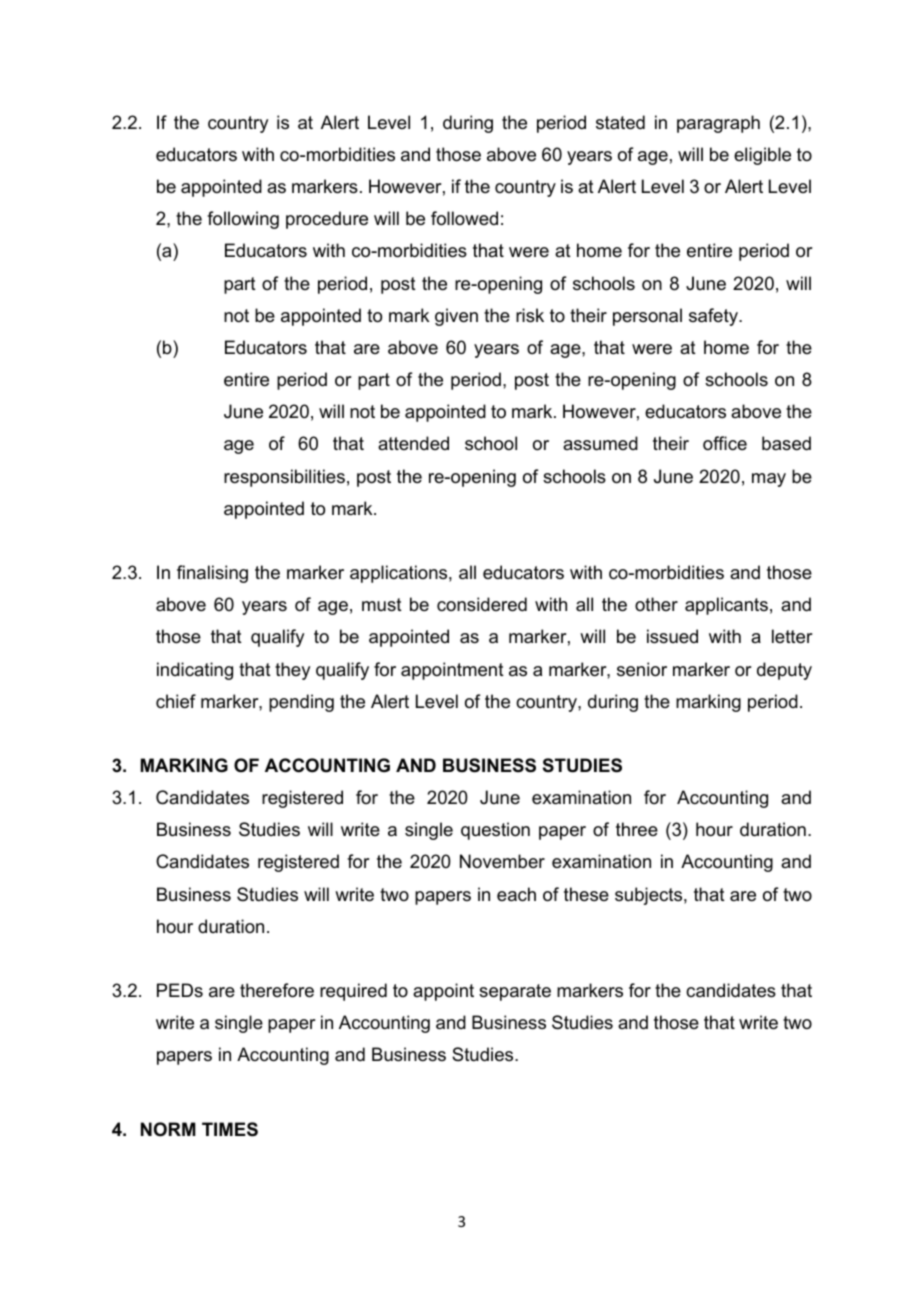 The height and width of the screenshot is (1308, 924). Describe the element at coordinates (243, 220) in the screenshot. I see `following` at that location.
